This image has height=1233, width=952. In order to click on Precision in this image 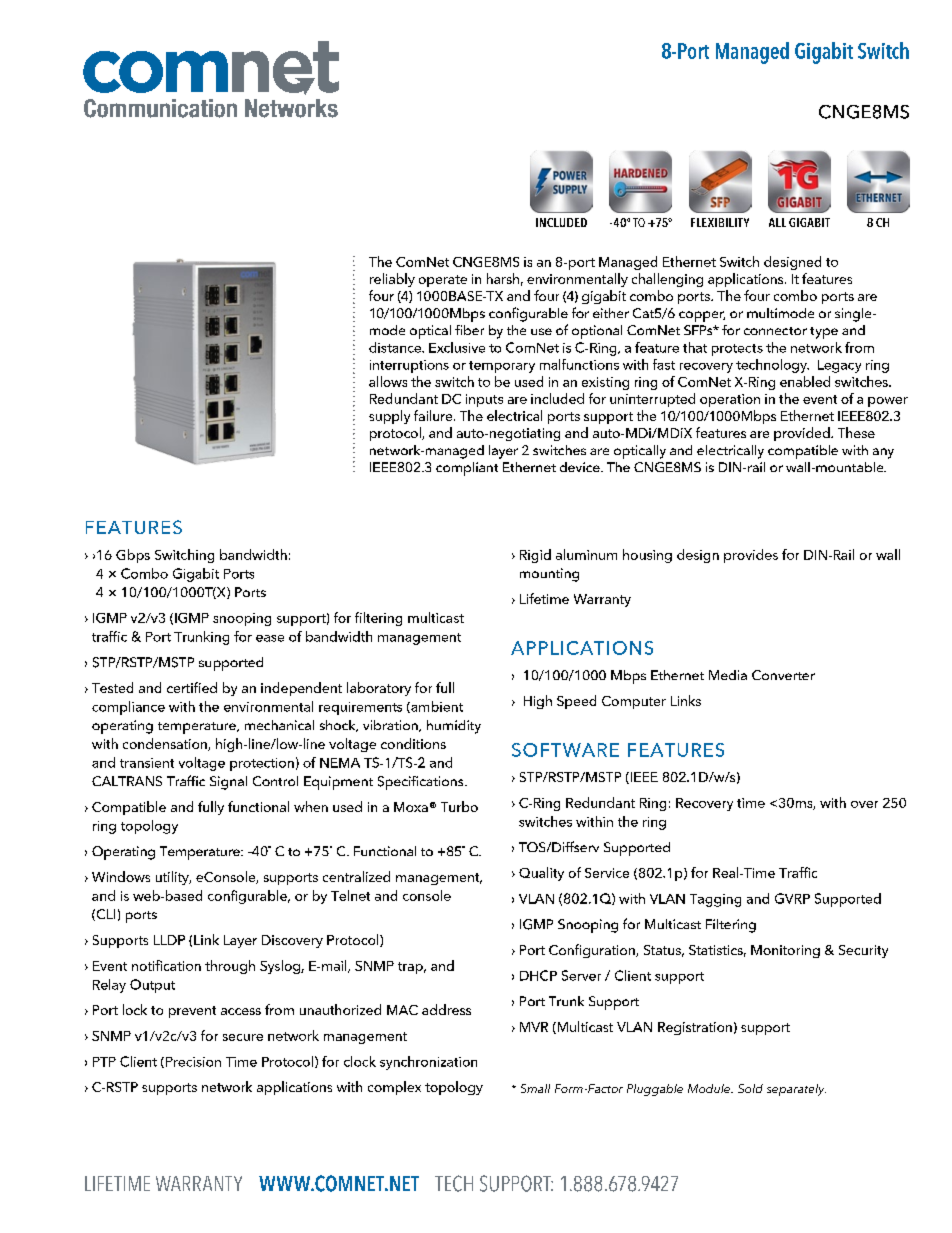, I will do `click(192, 1062)`.
